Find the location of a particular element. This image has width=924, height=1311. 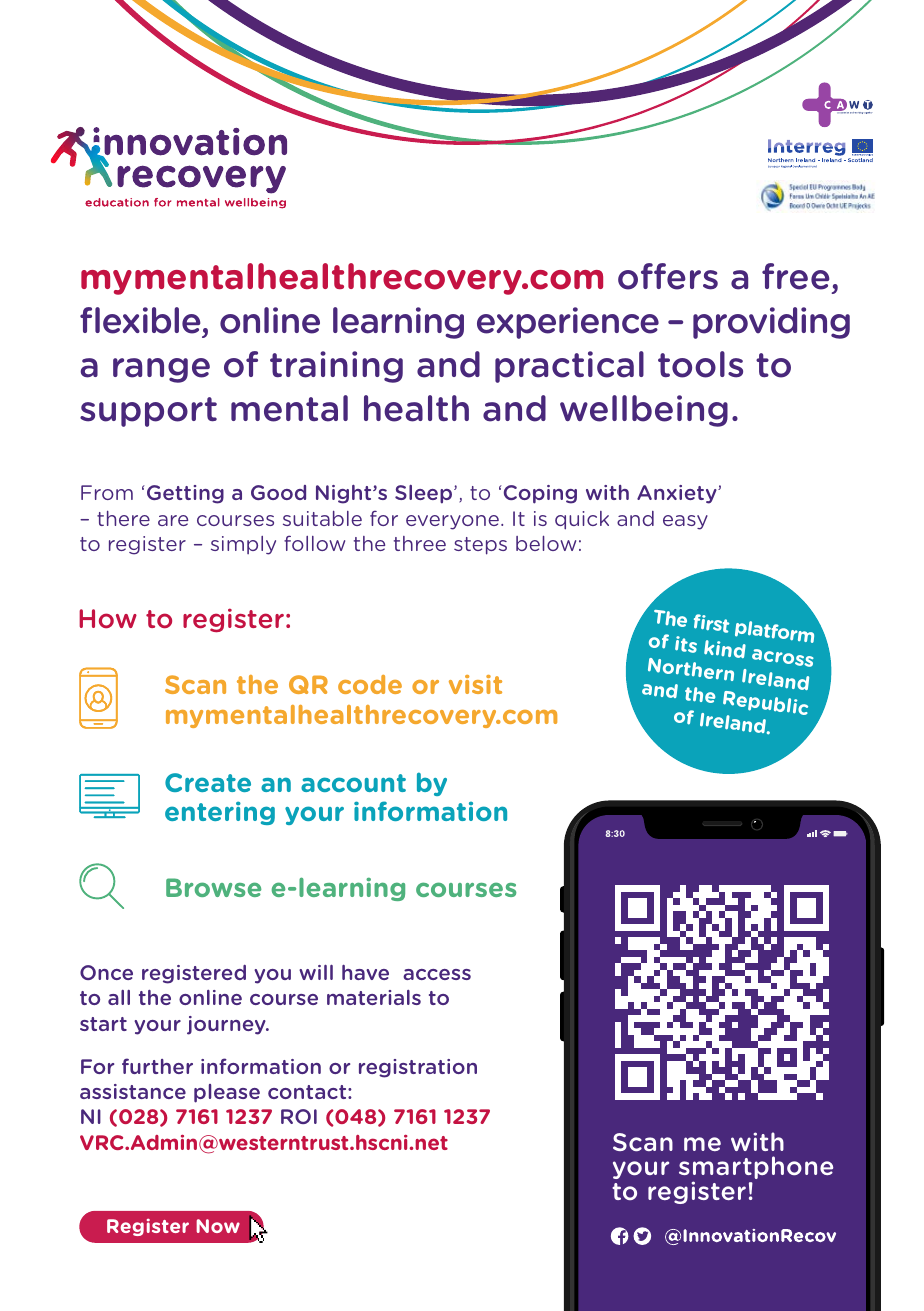

have is located at coordinates (365, 972).
